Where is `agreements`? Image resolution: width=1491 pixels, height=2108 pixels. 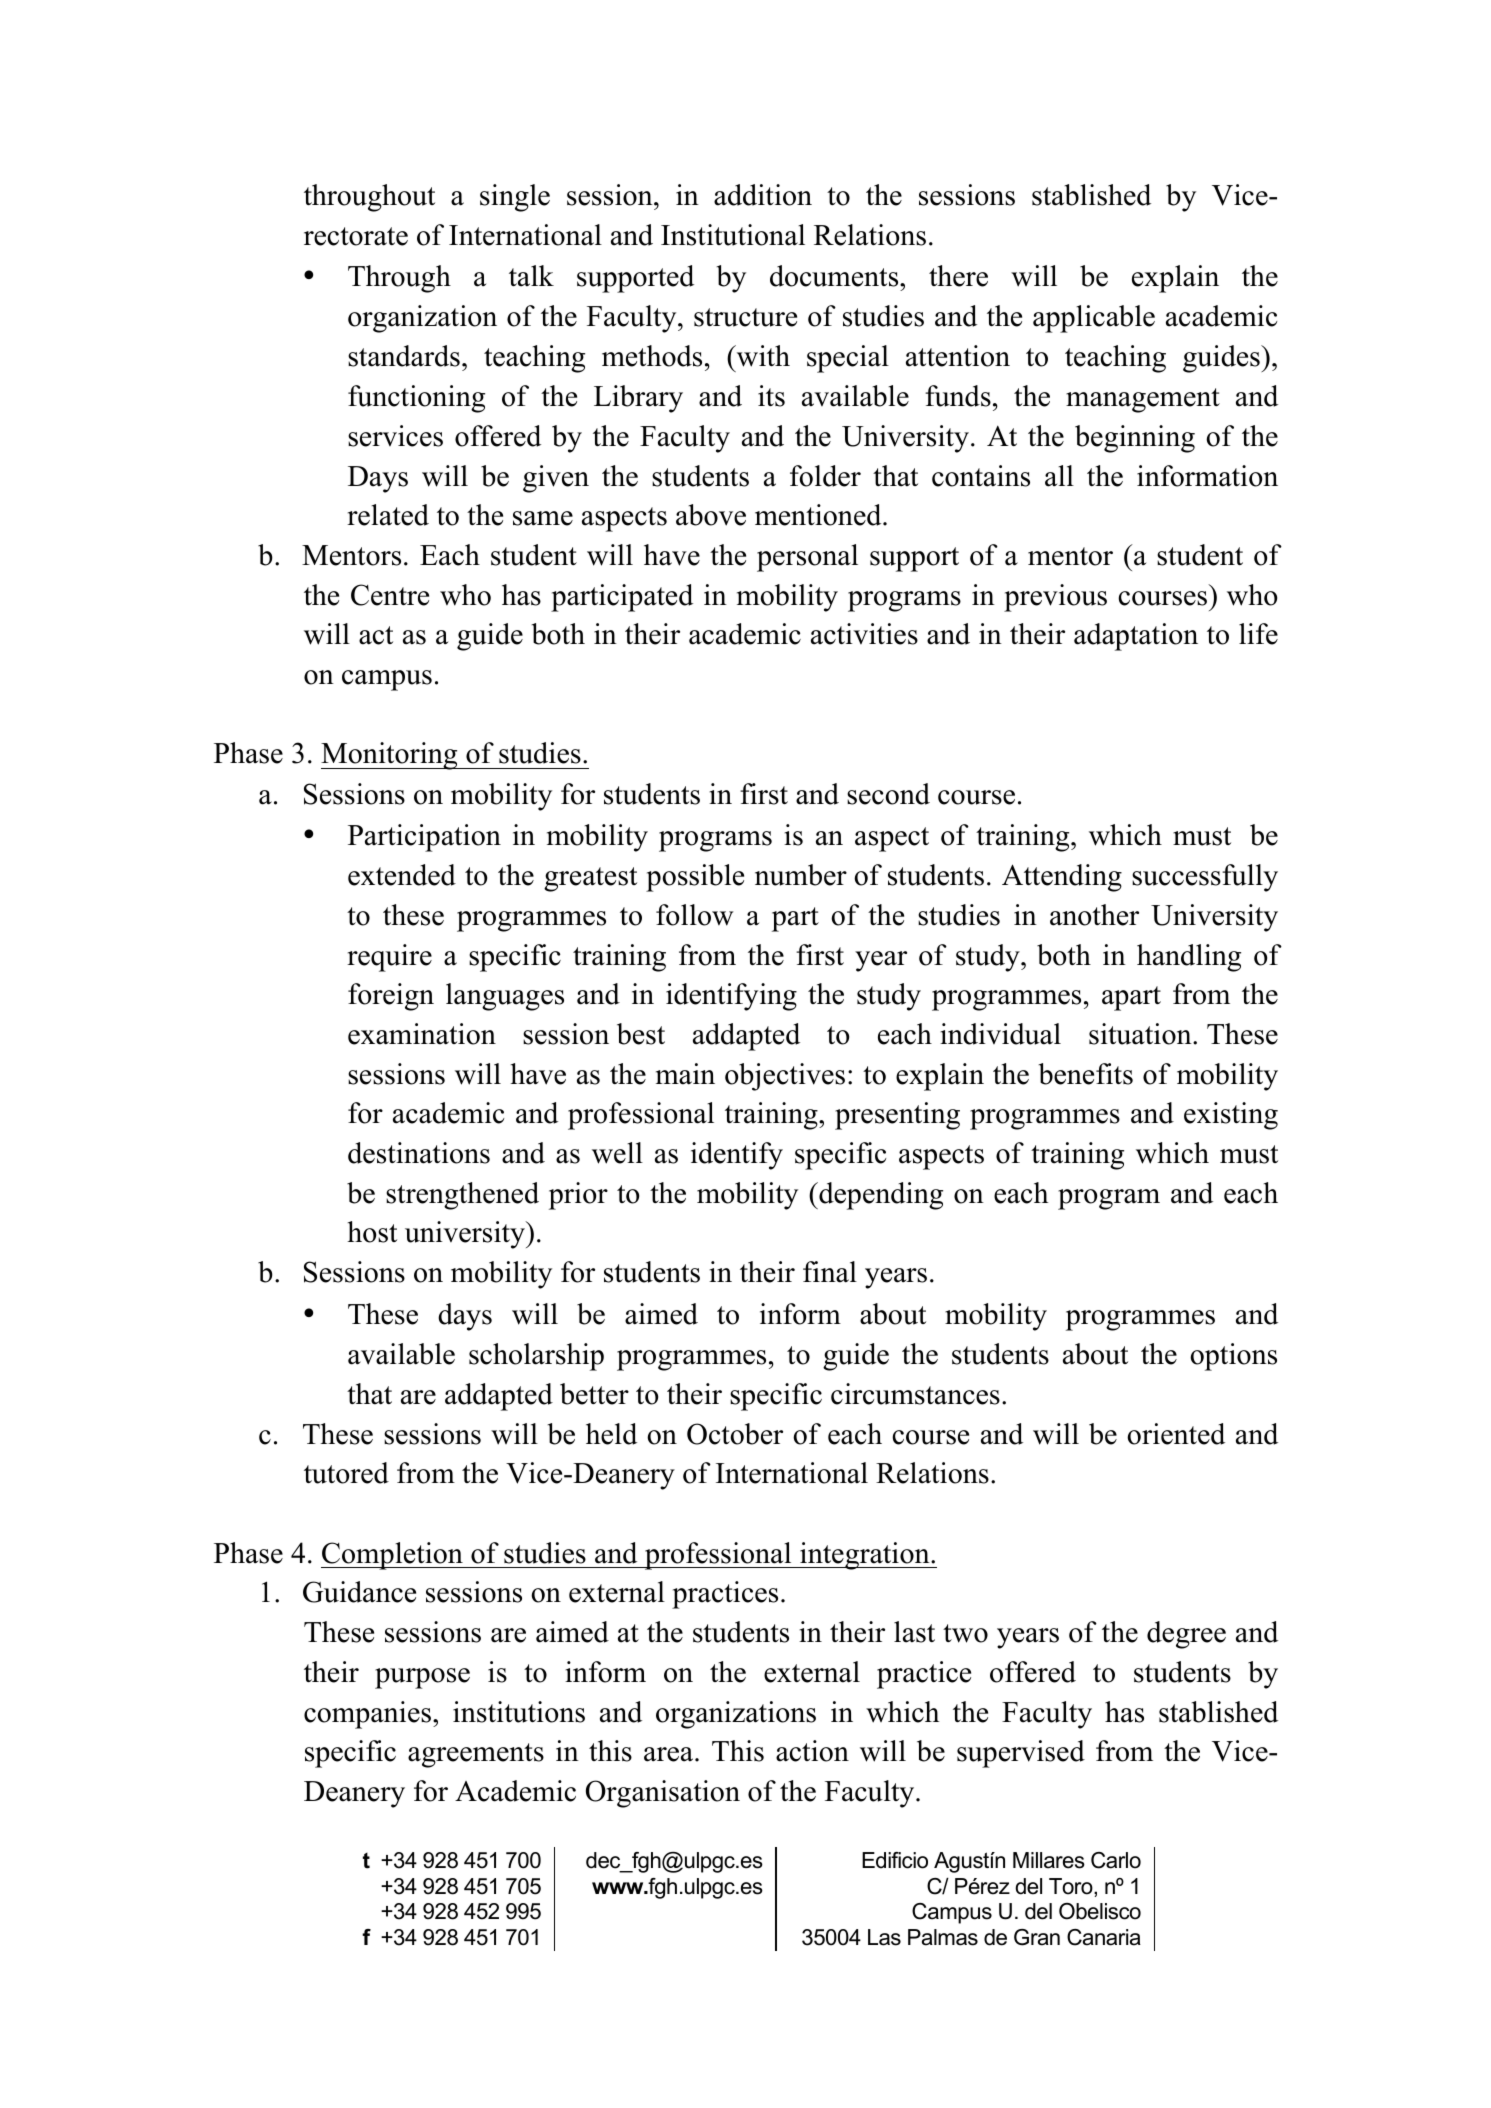 agreements is located at coordinates (476, 1755).
